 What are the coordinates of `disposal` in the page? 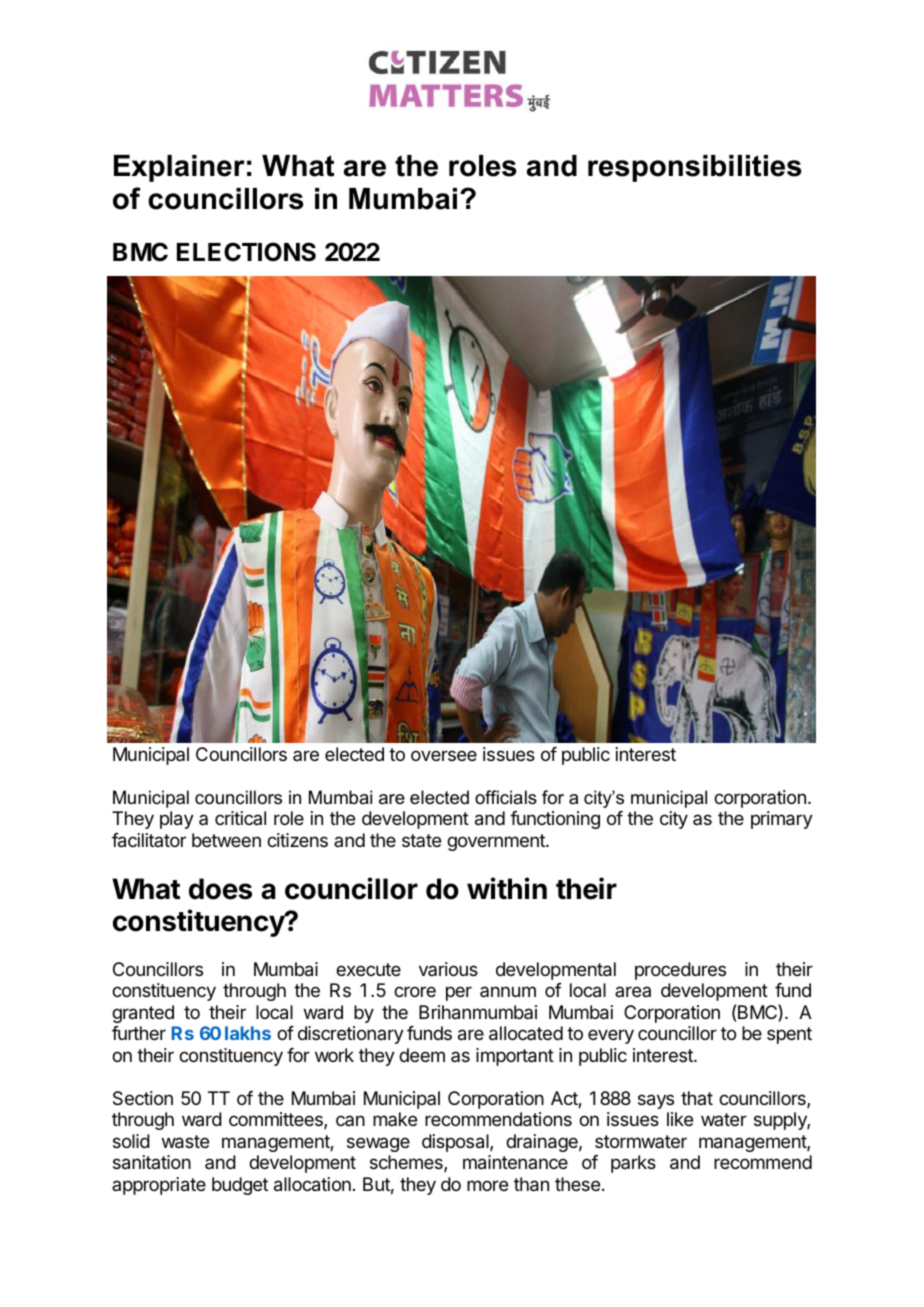 It's located at (456, 1143).
